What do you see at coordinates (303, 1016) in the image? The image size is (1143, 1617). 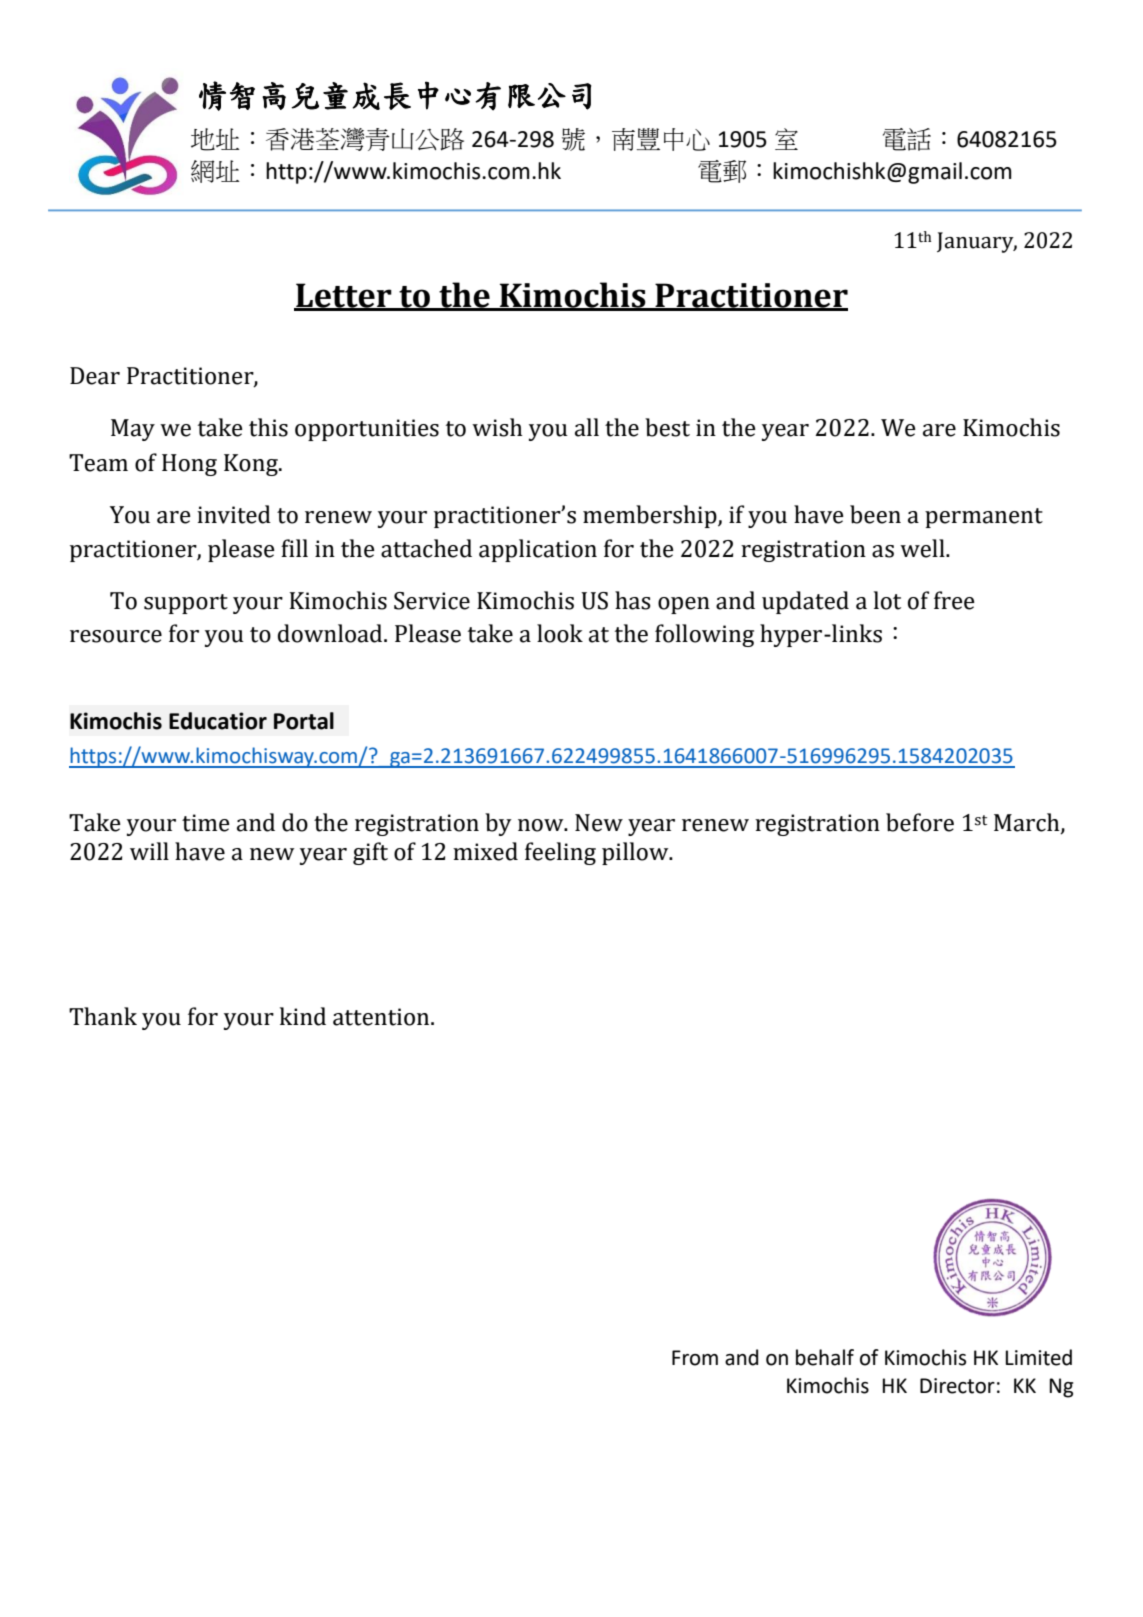 I see `kind` at bounding box center [303, 1016].
